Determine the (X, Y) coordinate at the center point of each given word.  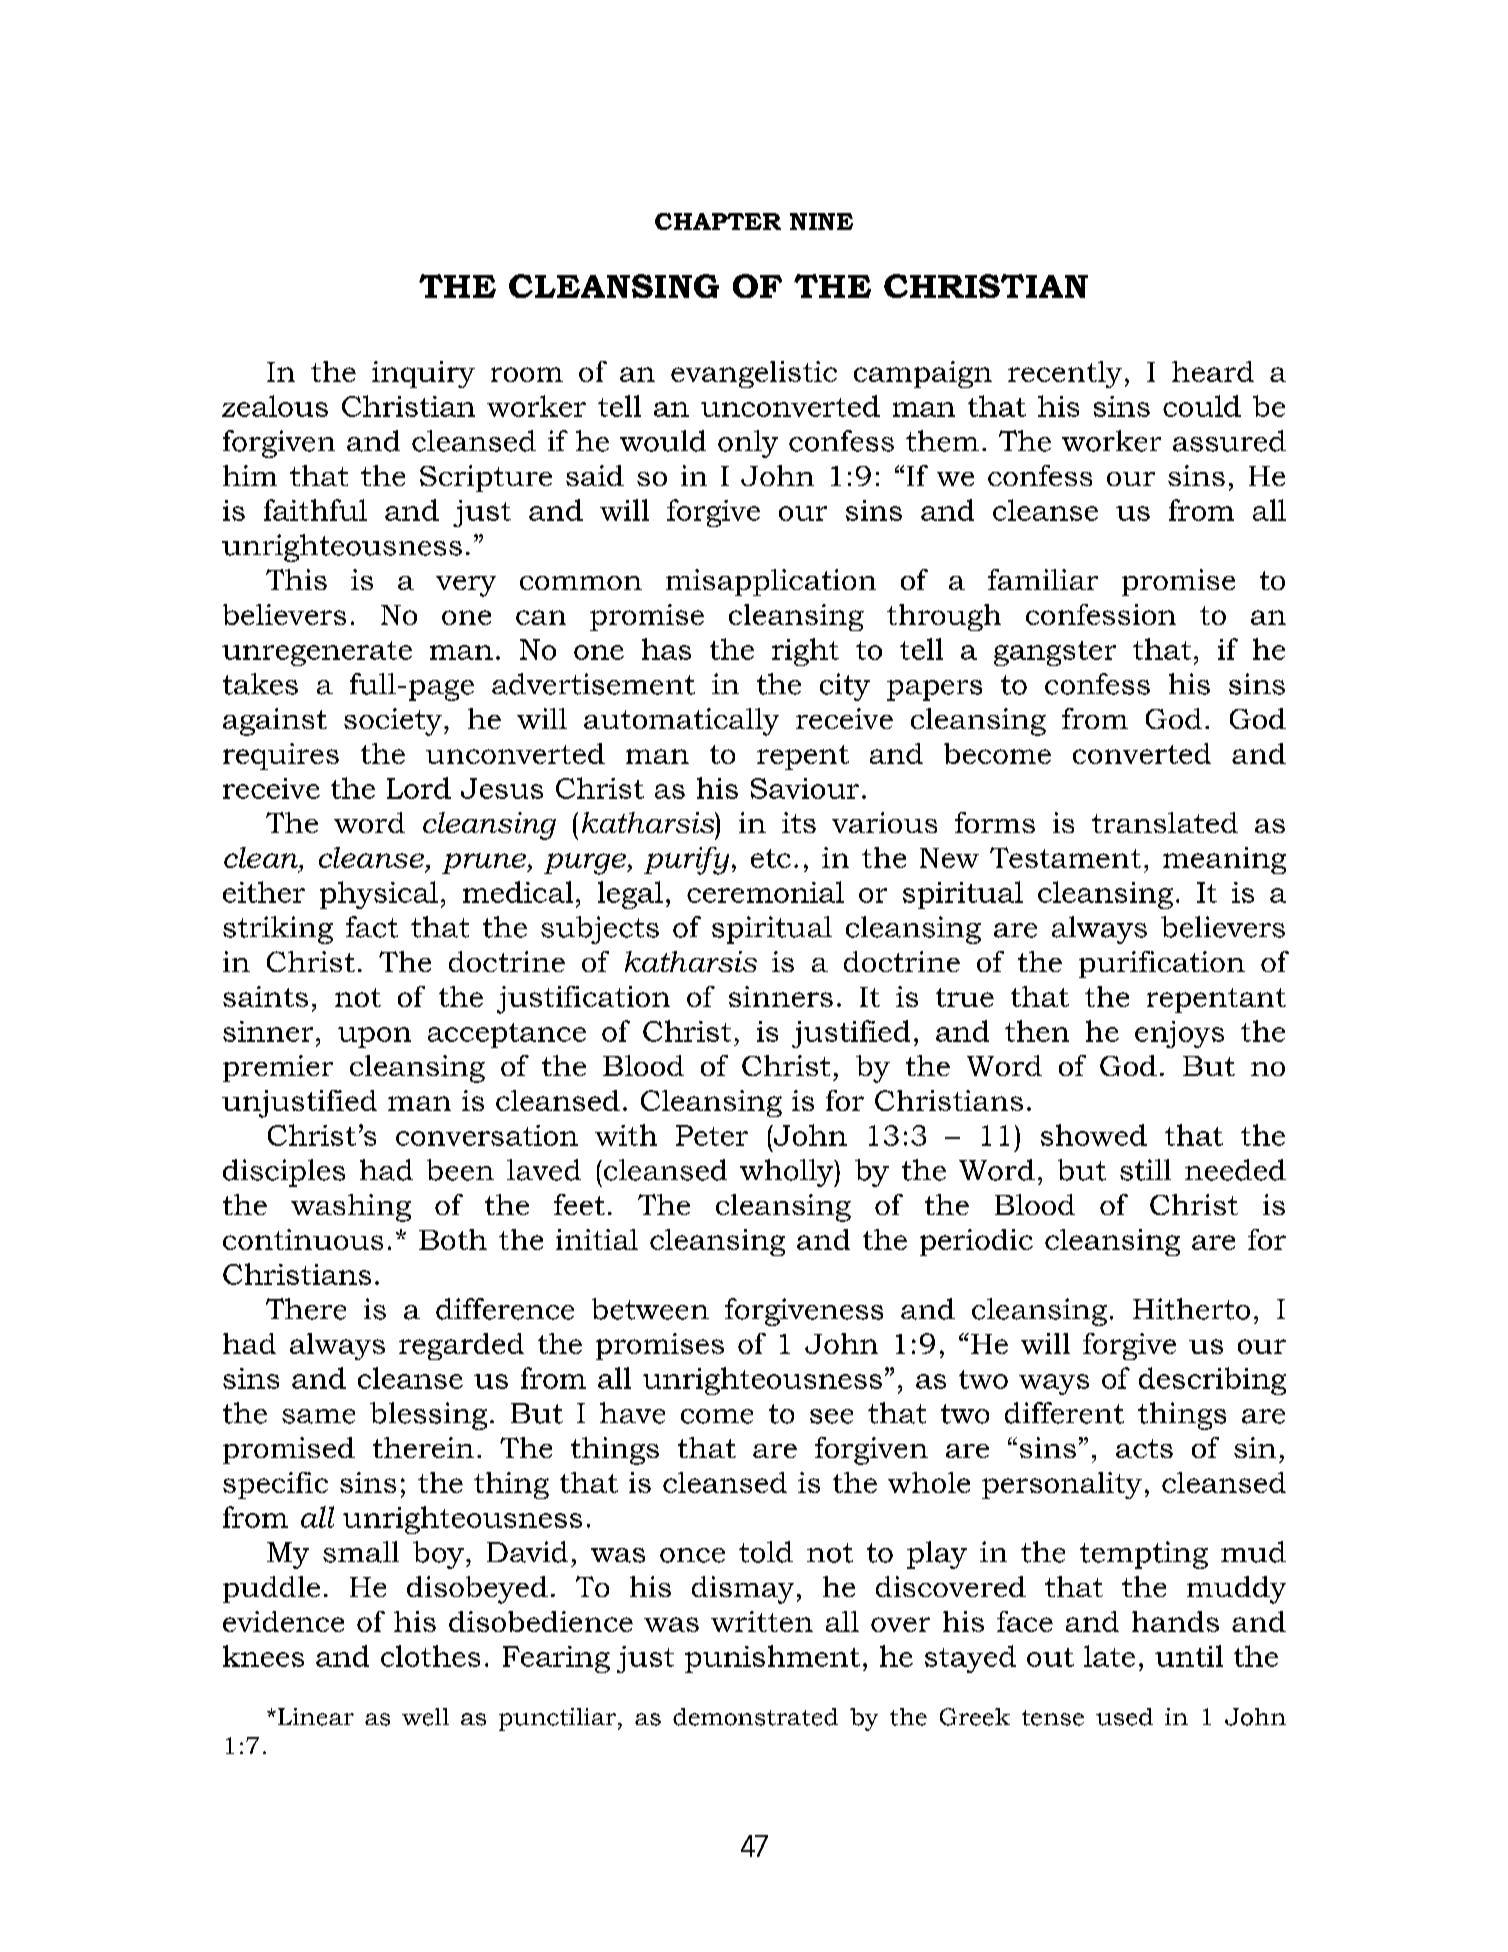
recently (1065, 374)
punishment (772, 1659)
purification (1162, 964)
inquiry (423, 374)
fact (372, 927)
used (1124, 1717)
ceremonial (765, 892)
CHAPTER (718, 221)
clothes (430, 1656)
